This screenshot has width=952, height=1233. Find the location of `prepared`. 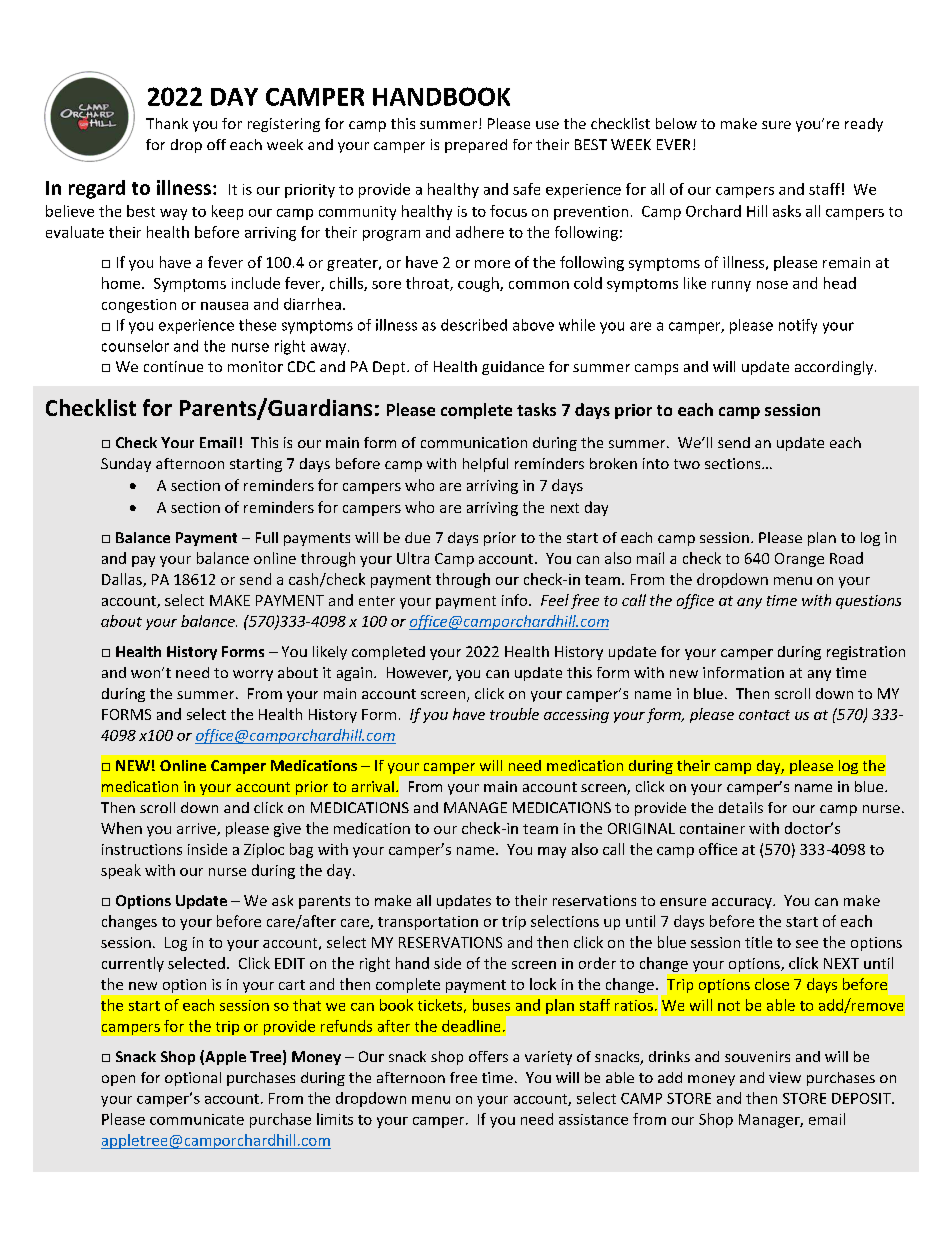

prepared is located at coordinates (476, 146).
